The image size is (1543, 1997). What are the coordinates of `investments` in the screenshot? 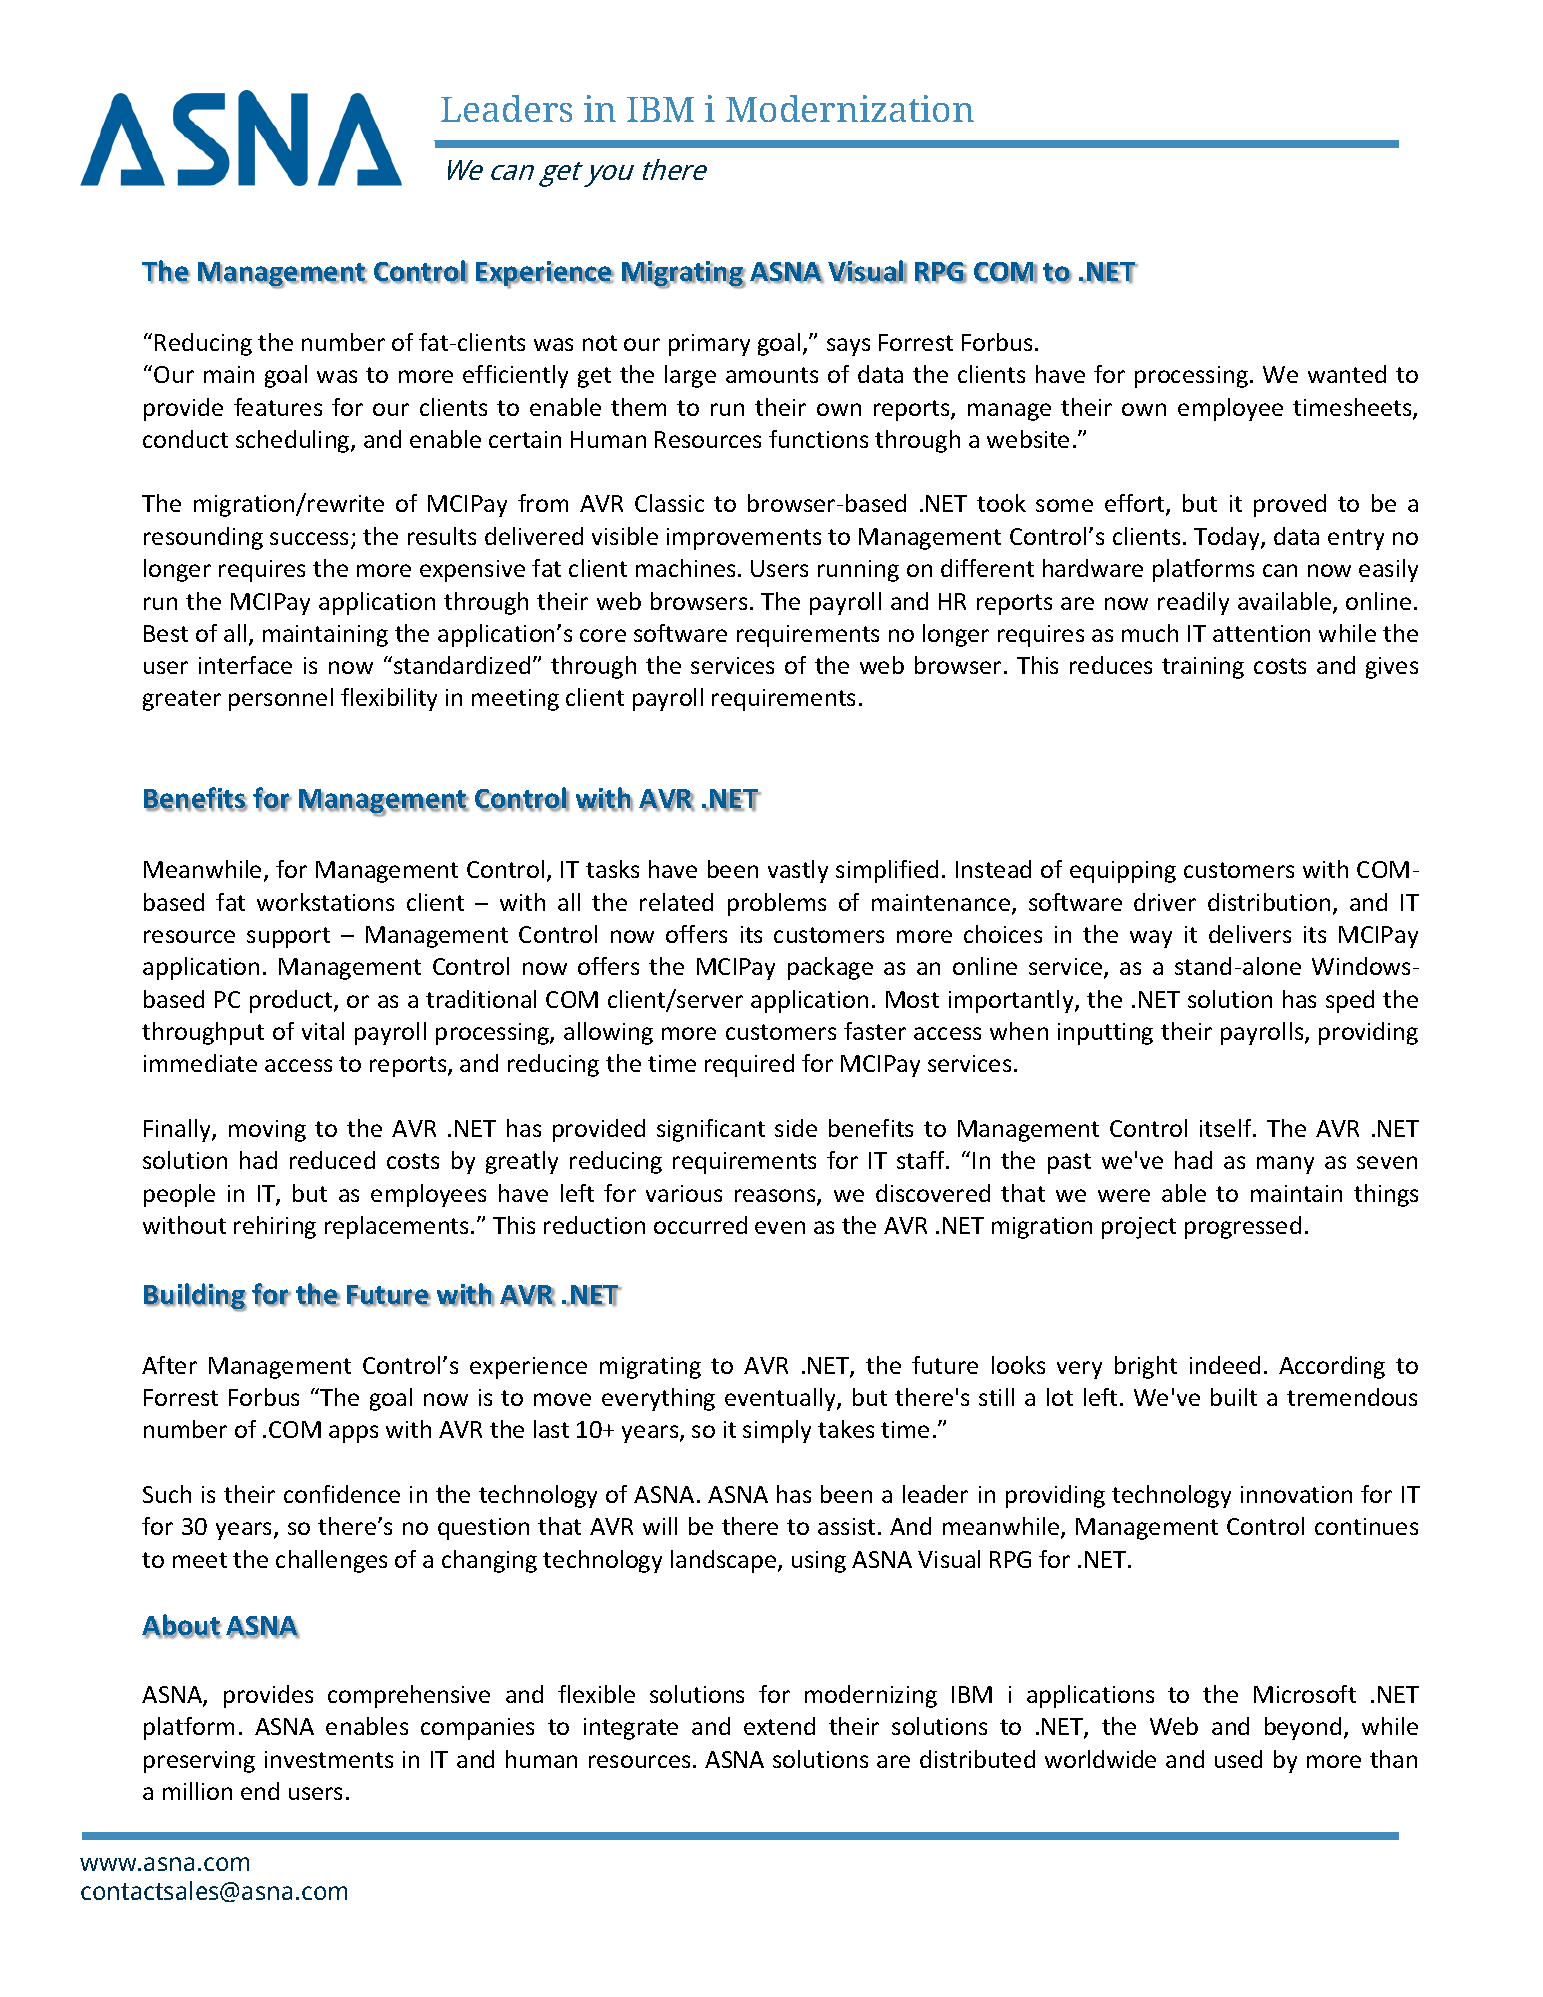 It's located at (329, 1759).
